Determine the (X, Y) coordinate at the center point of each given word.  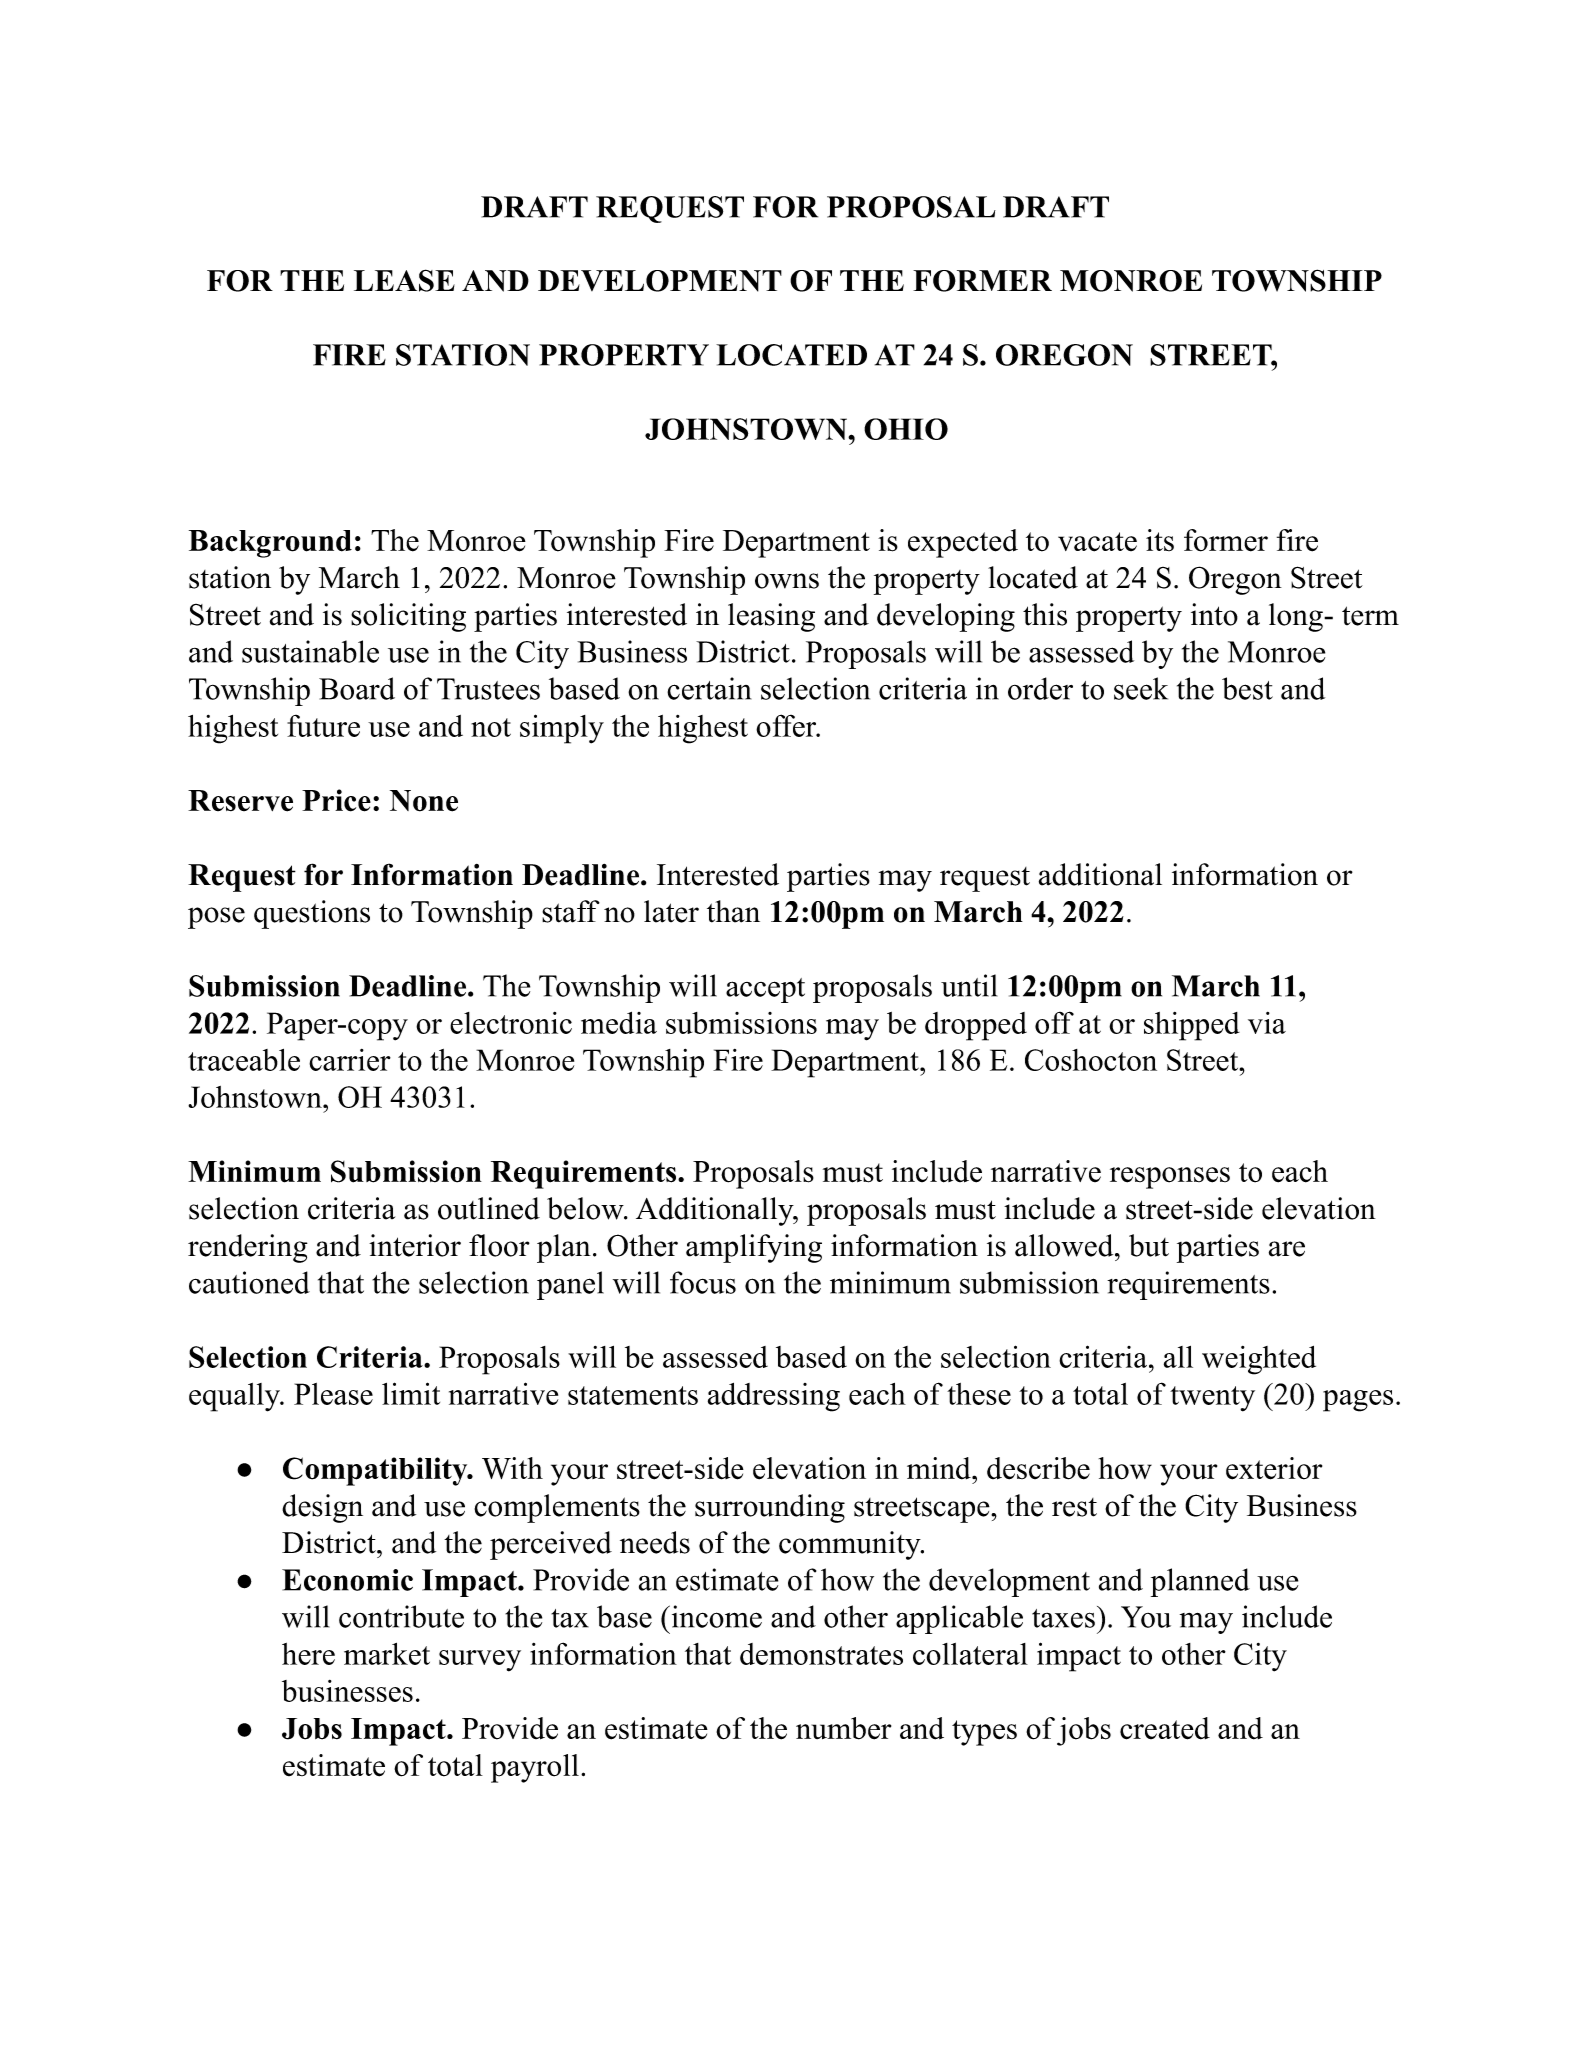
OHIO (906, 429)
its (1160, 540)
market (387, 1654)
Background (270, 544)
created (1165, 1728)
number (843, 1728)
